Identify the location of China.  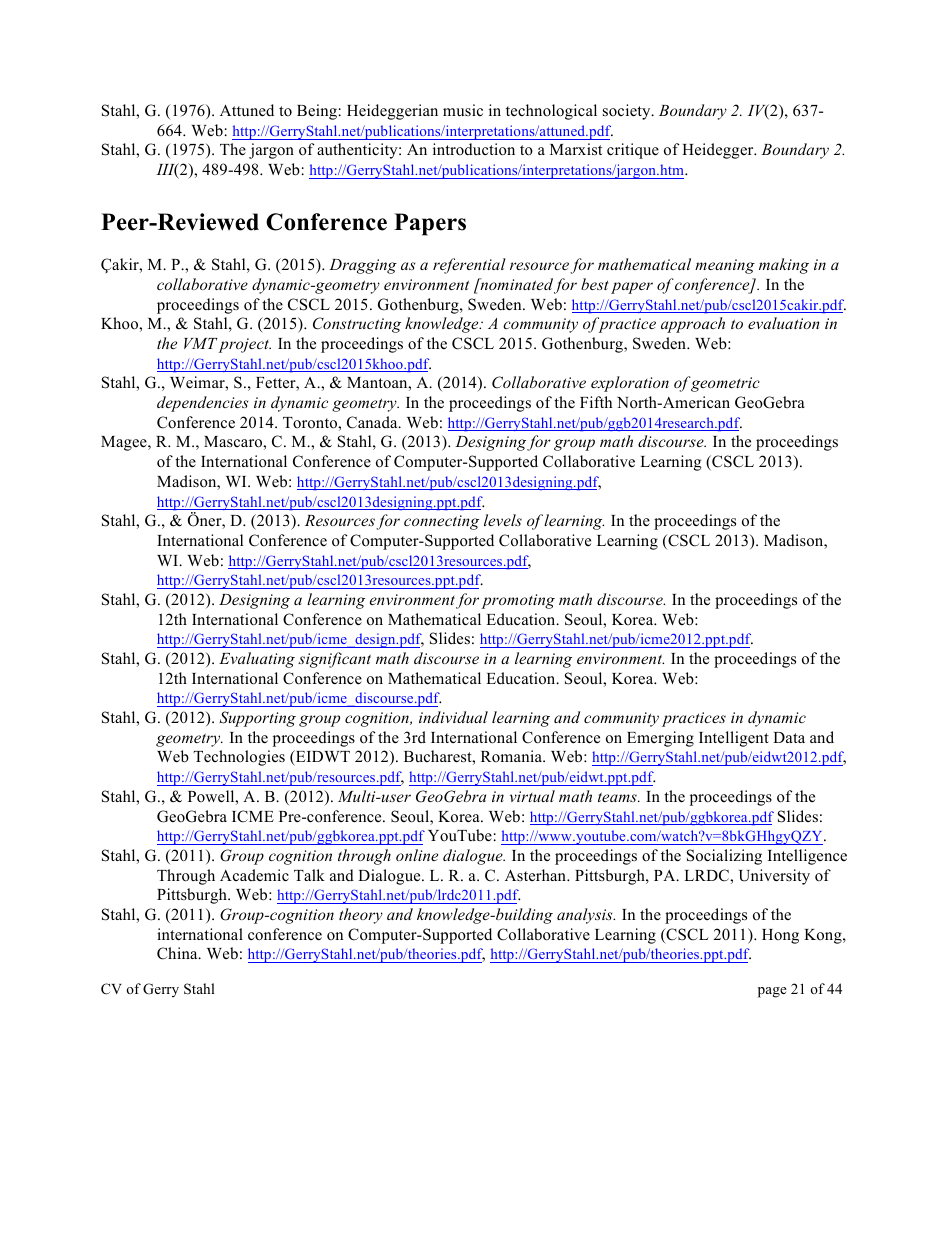
(178, 953).
